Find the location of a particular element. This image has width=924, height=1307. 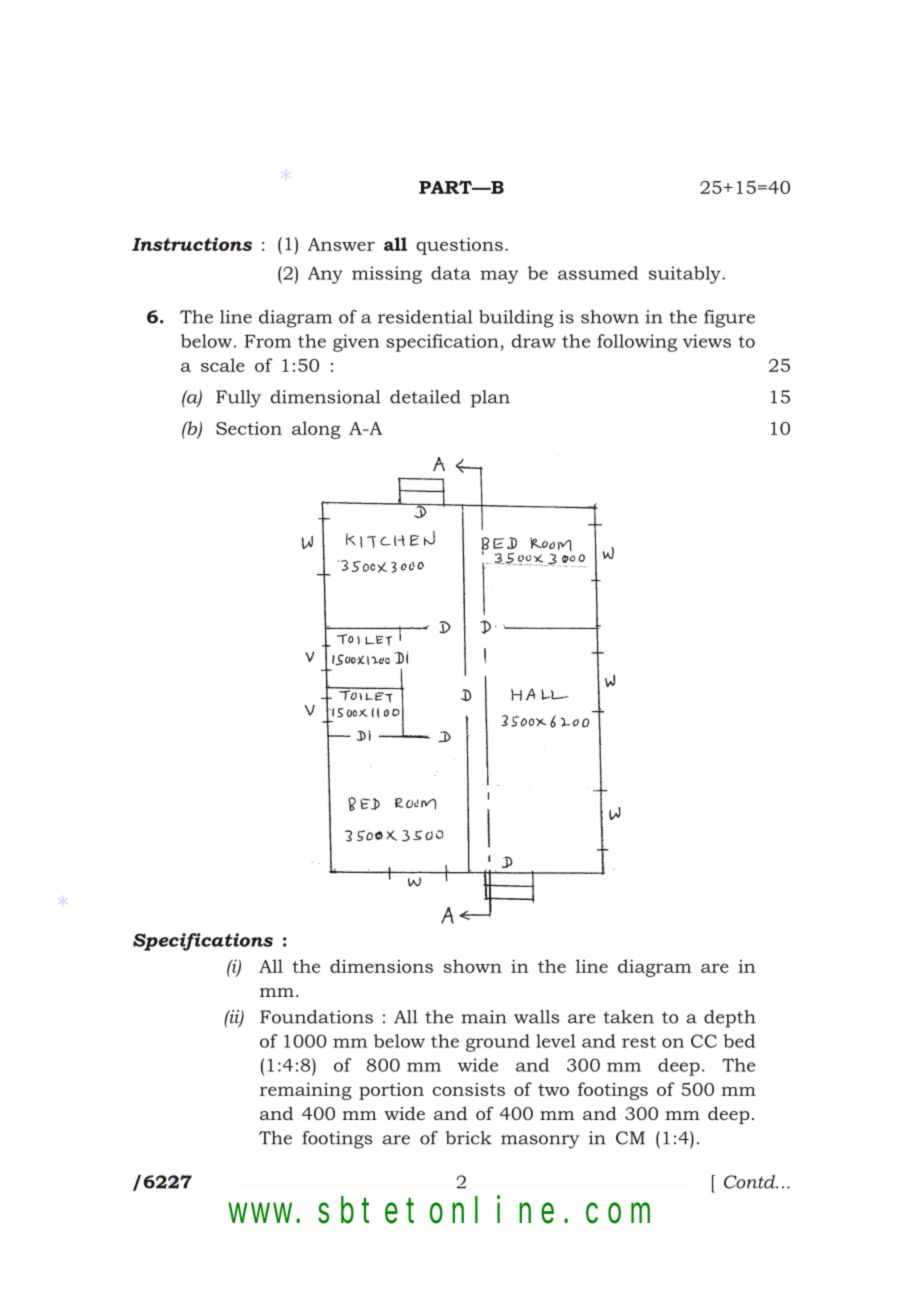

Section is located at coordinates (249, 428).
